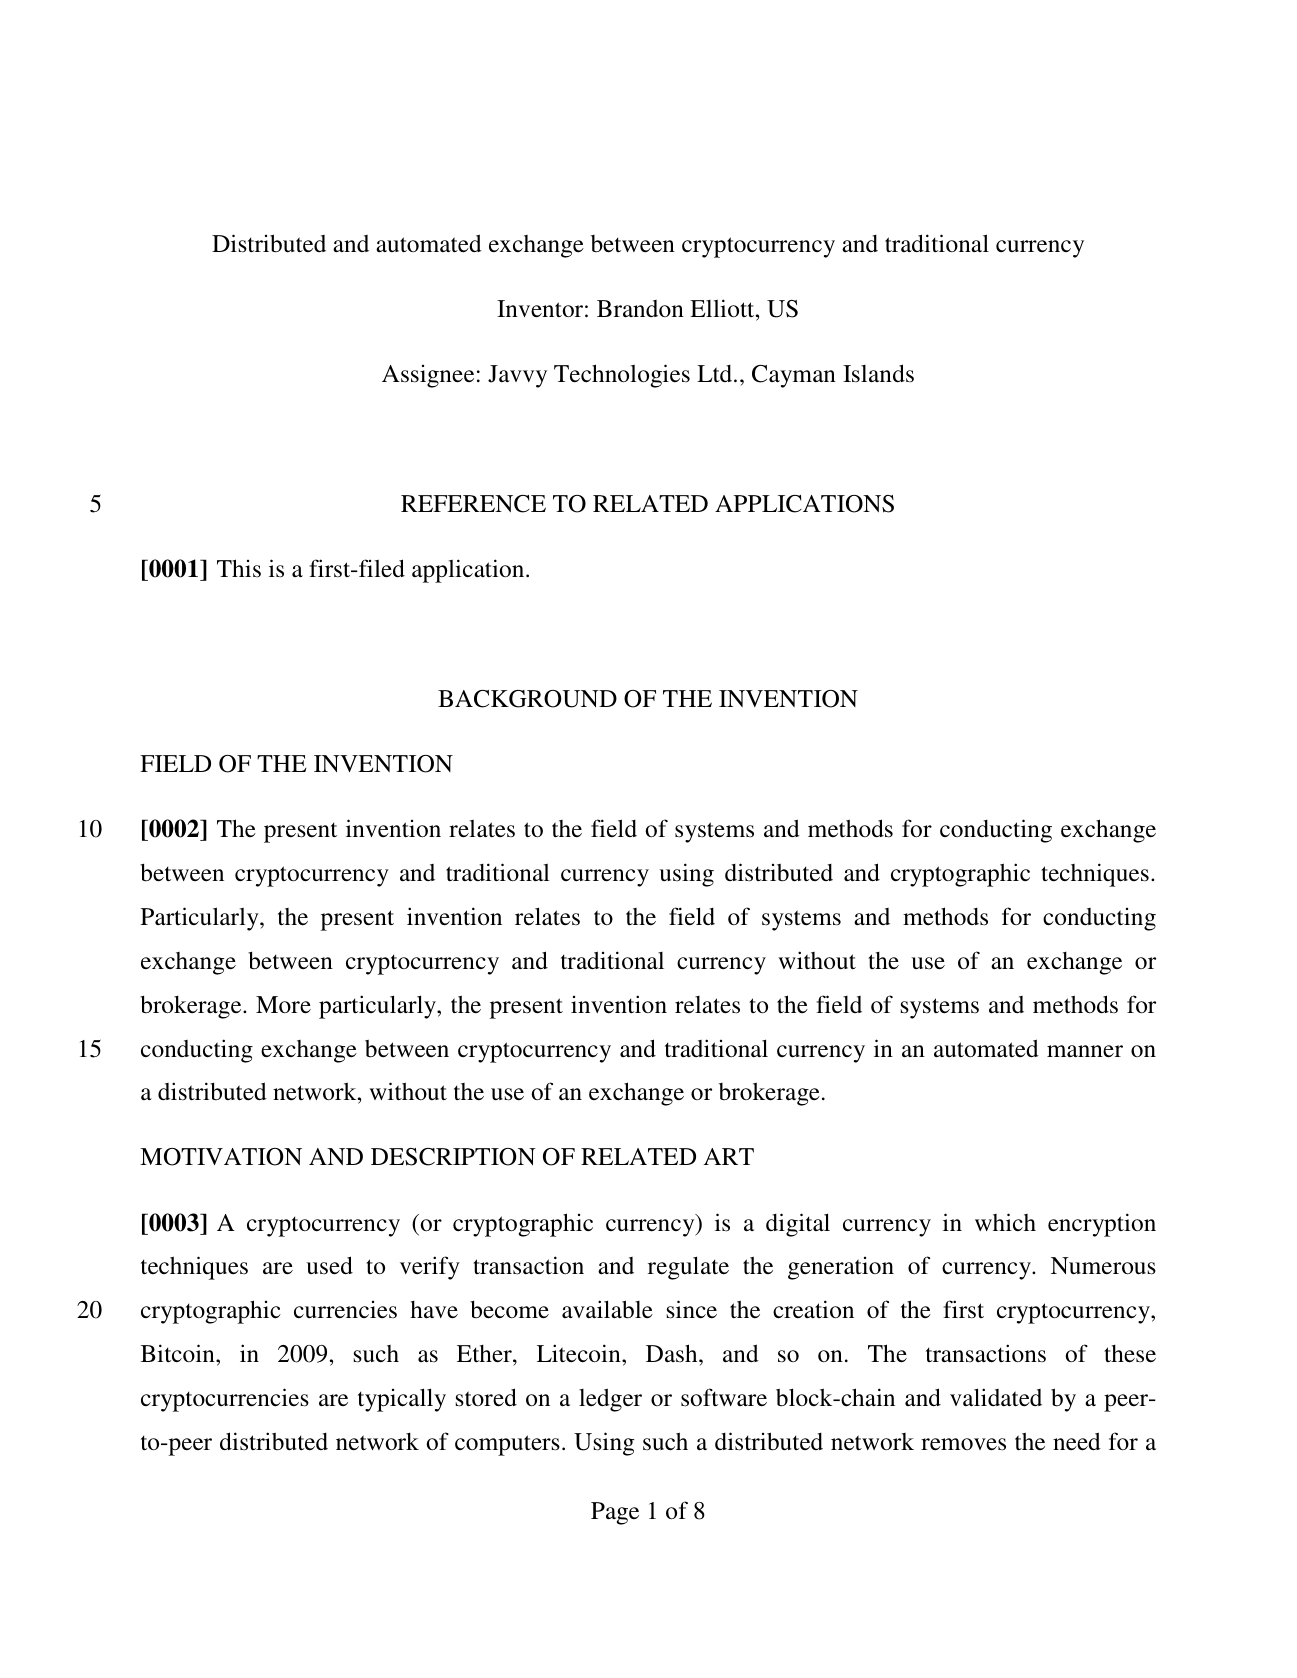 The width and height of the page is (1297, 1678). I want to click on Islands, so click(878, 373).
